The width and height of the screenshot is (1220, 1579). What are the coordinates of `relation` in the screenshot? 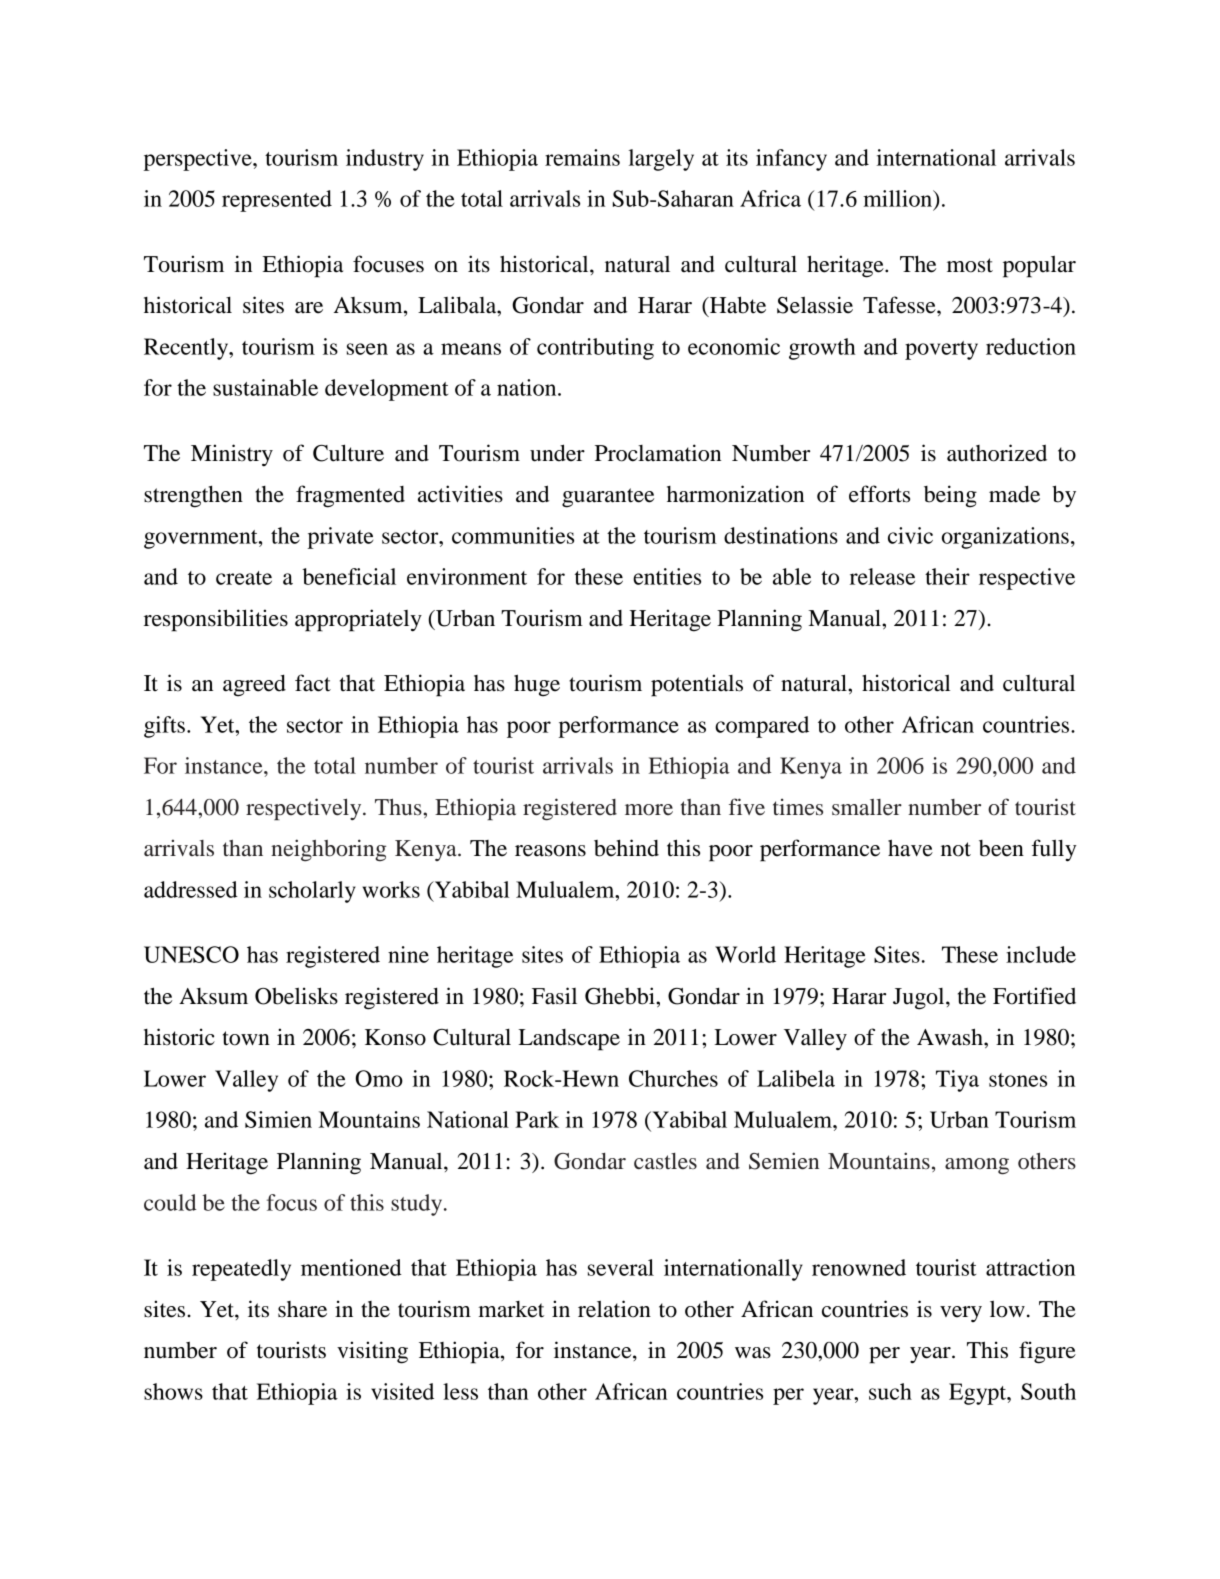 It's located at (614, 1309).
